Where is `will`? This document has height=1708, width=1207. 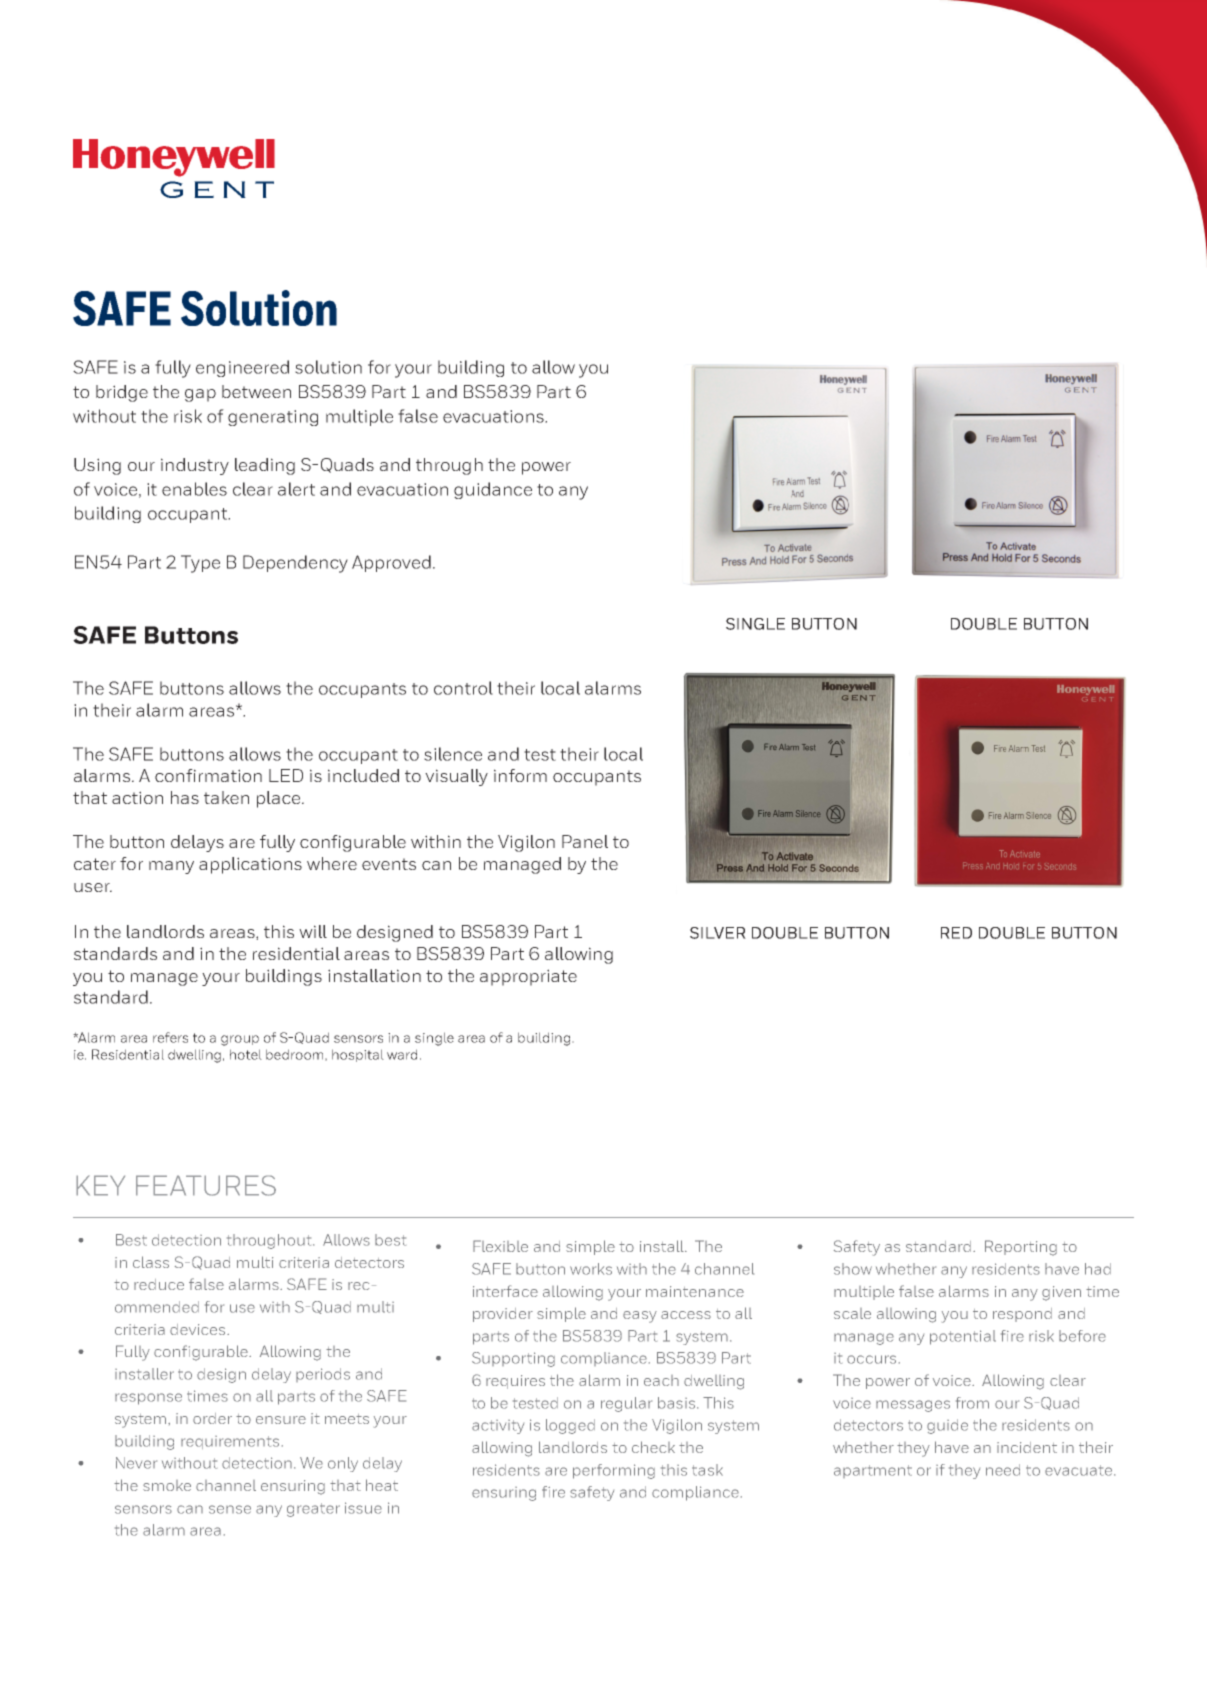 will is located at coordinates (313, 931).
